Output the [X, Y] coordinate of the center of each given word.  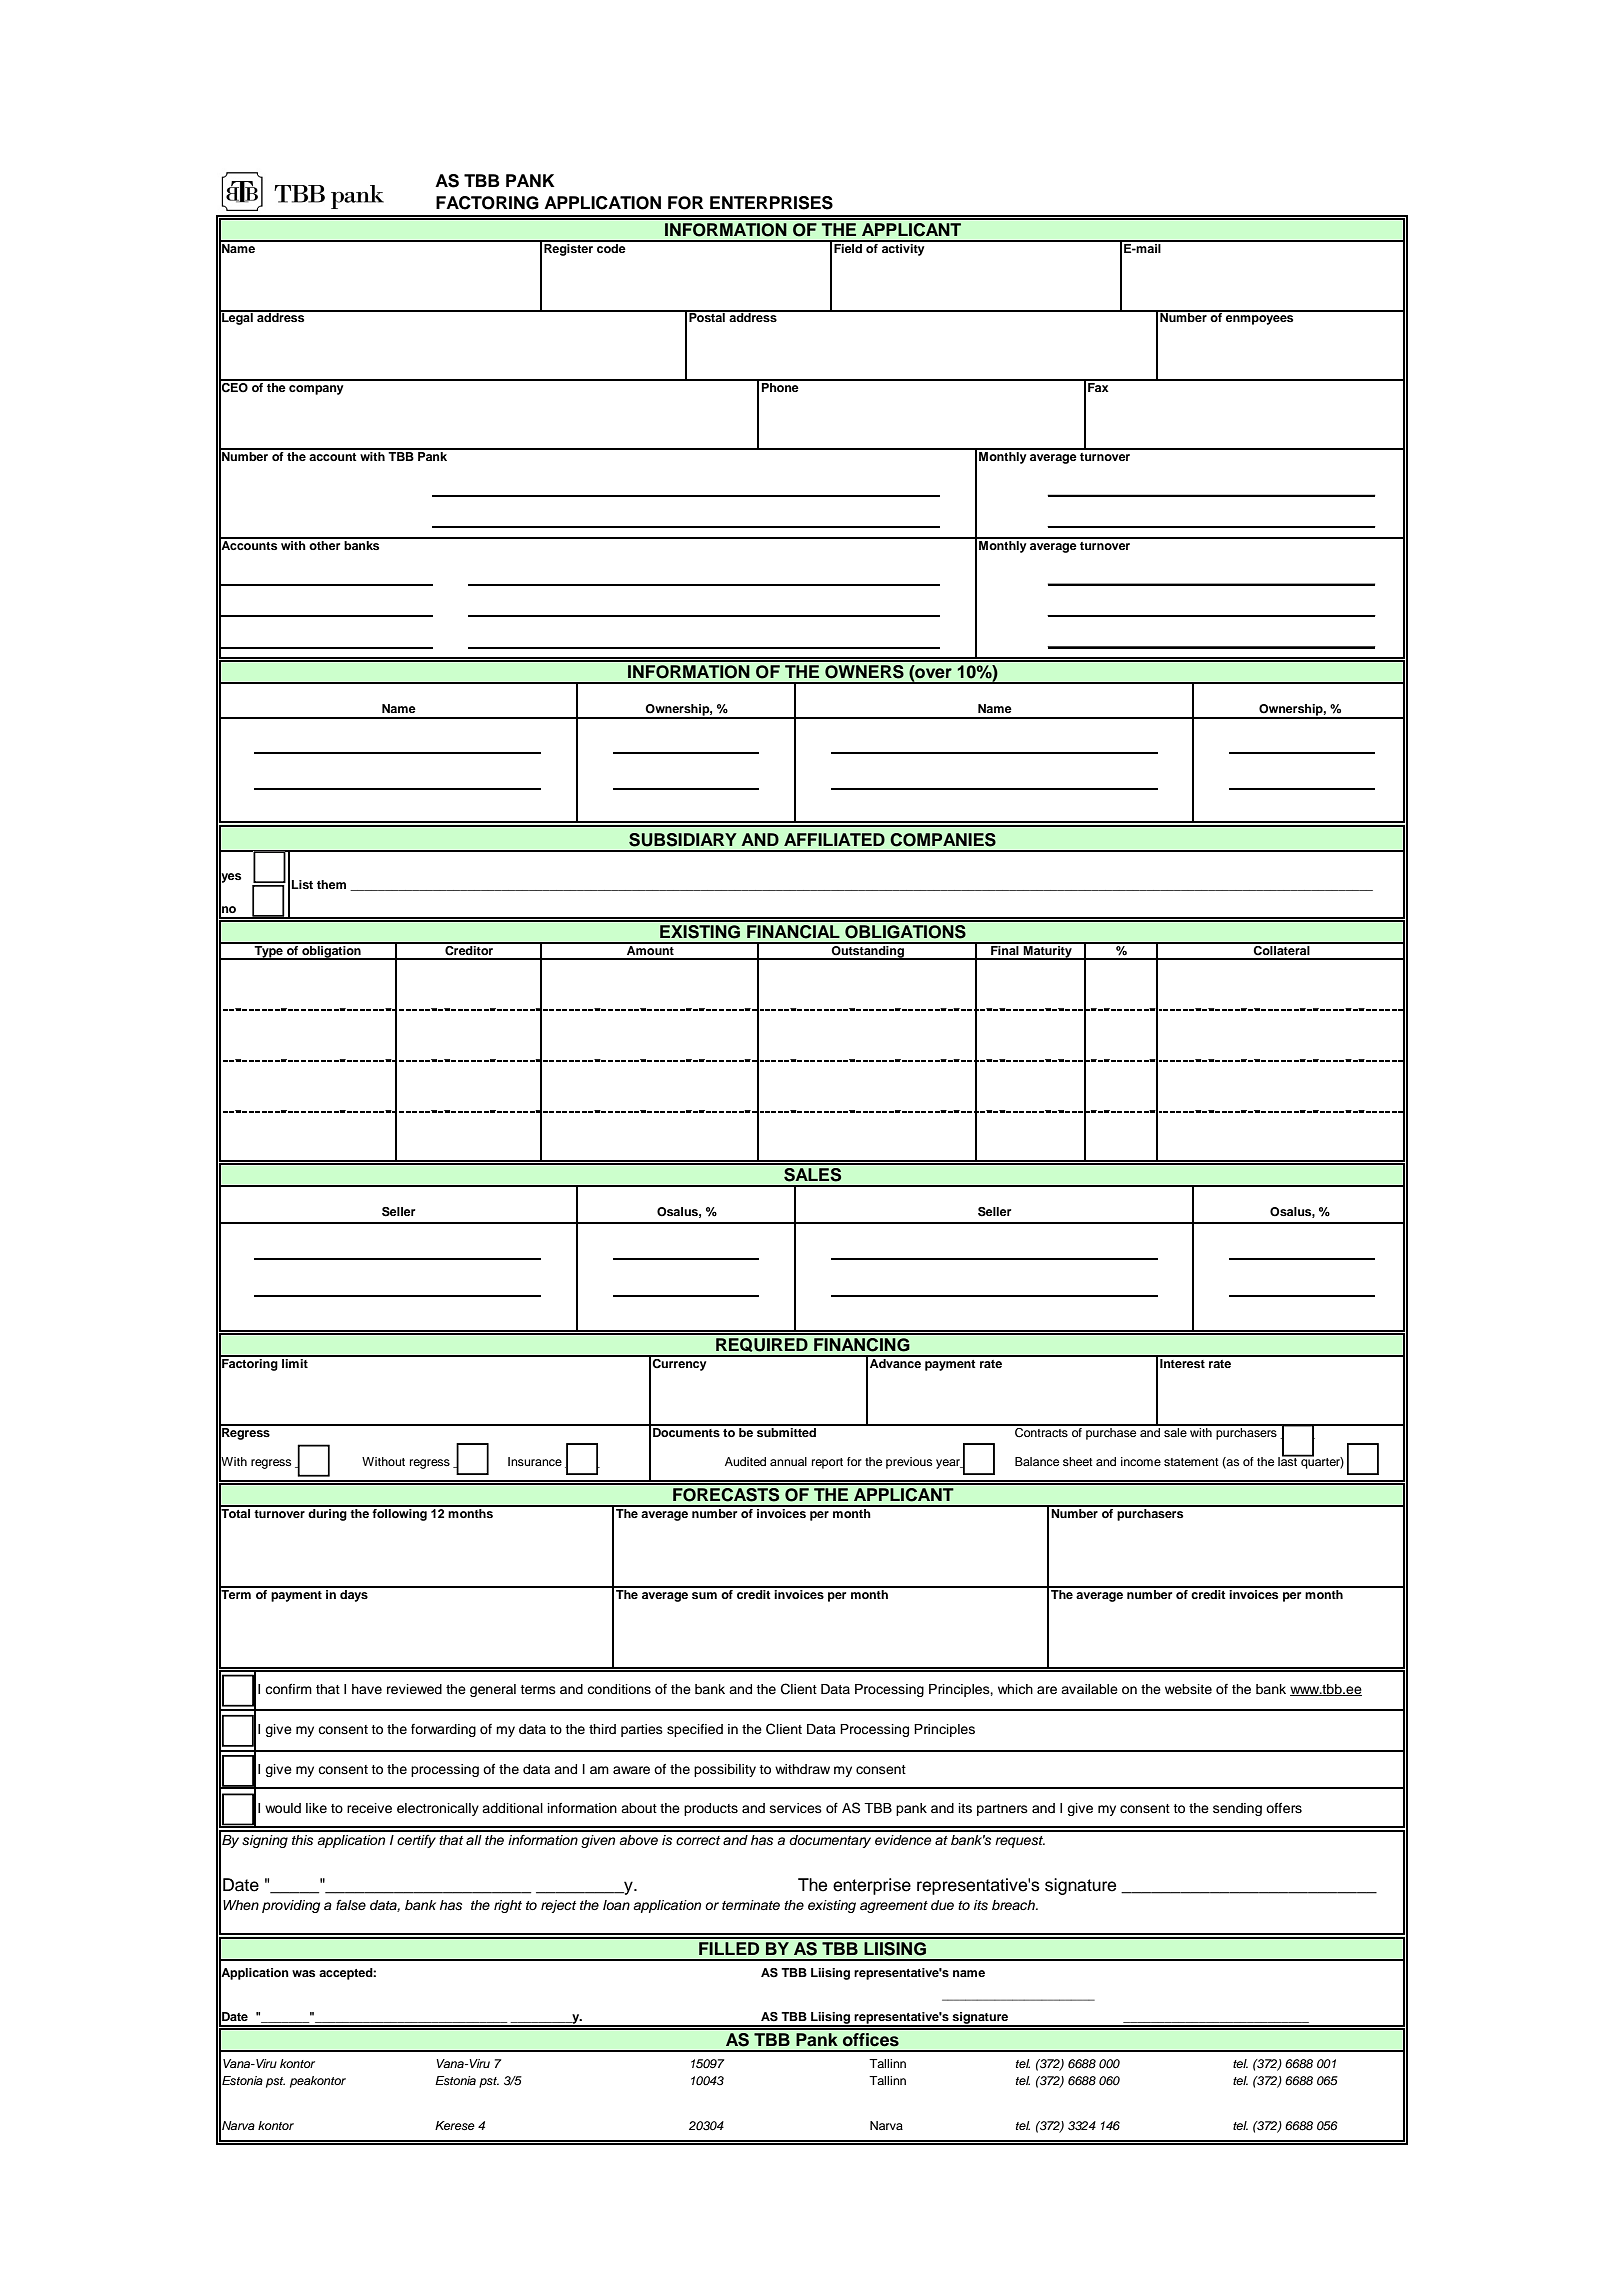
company [316, 390]
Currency [680, 1363]
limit [295, 1362]
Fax [1098, 386]
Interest [1182, 1362]
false [351, 1905]
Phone [780, 386]
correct [698, 1840]
